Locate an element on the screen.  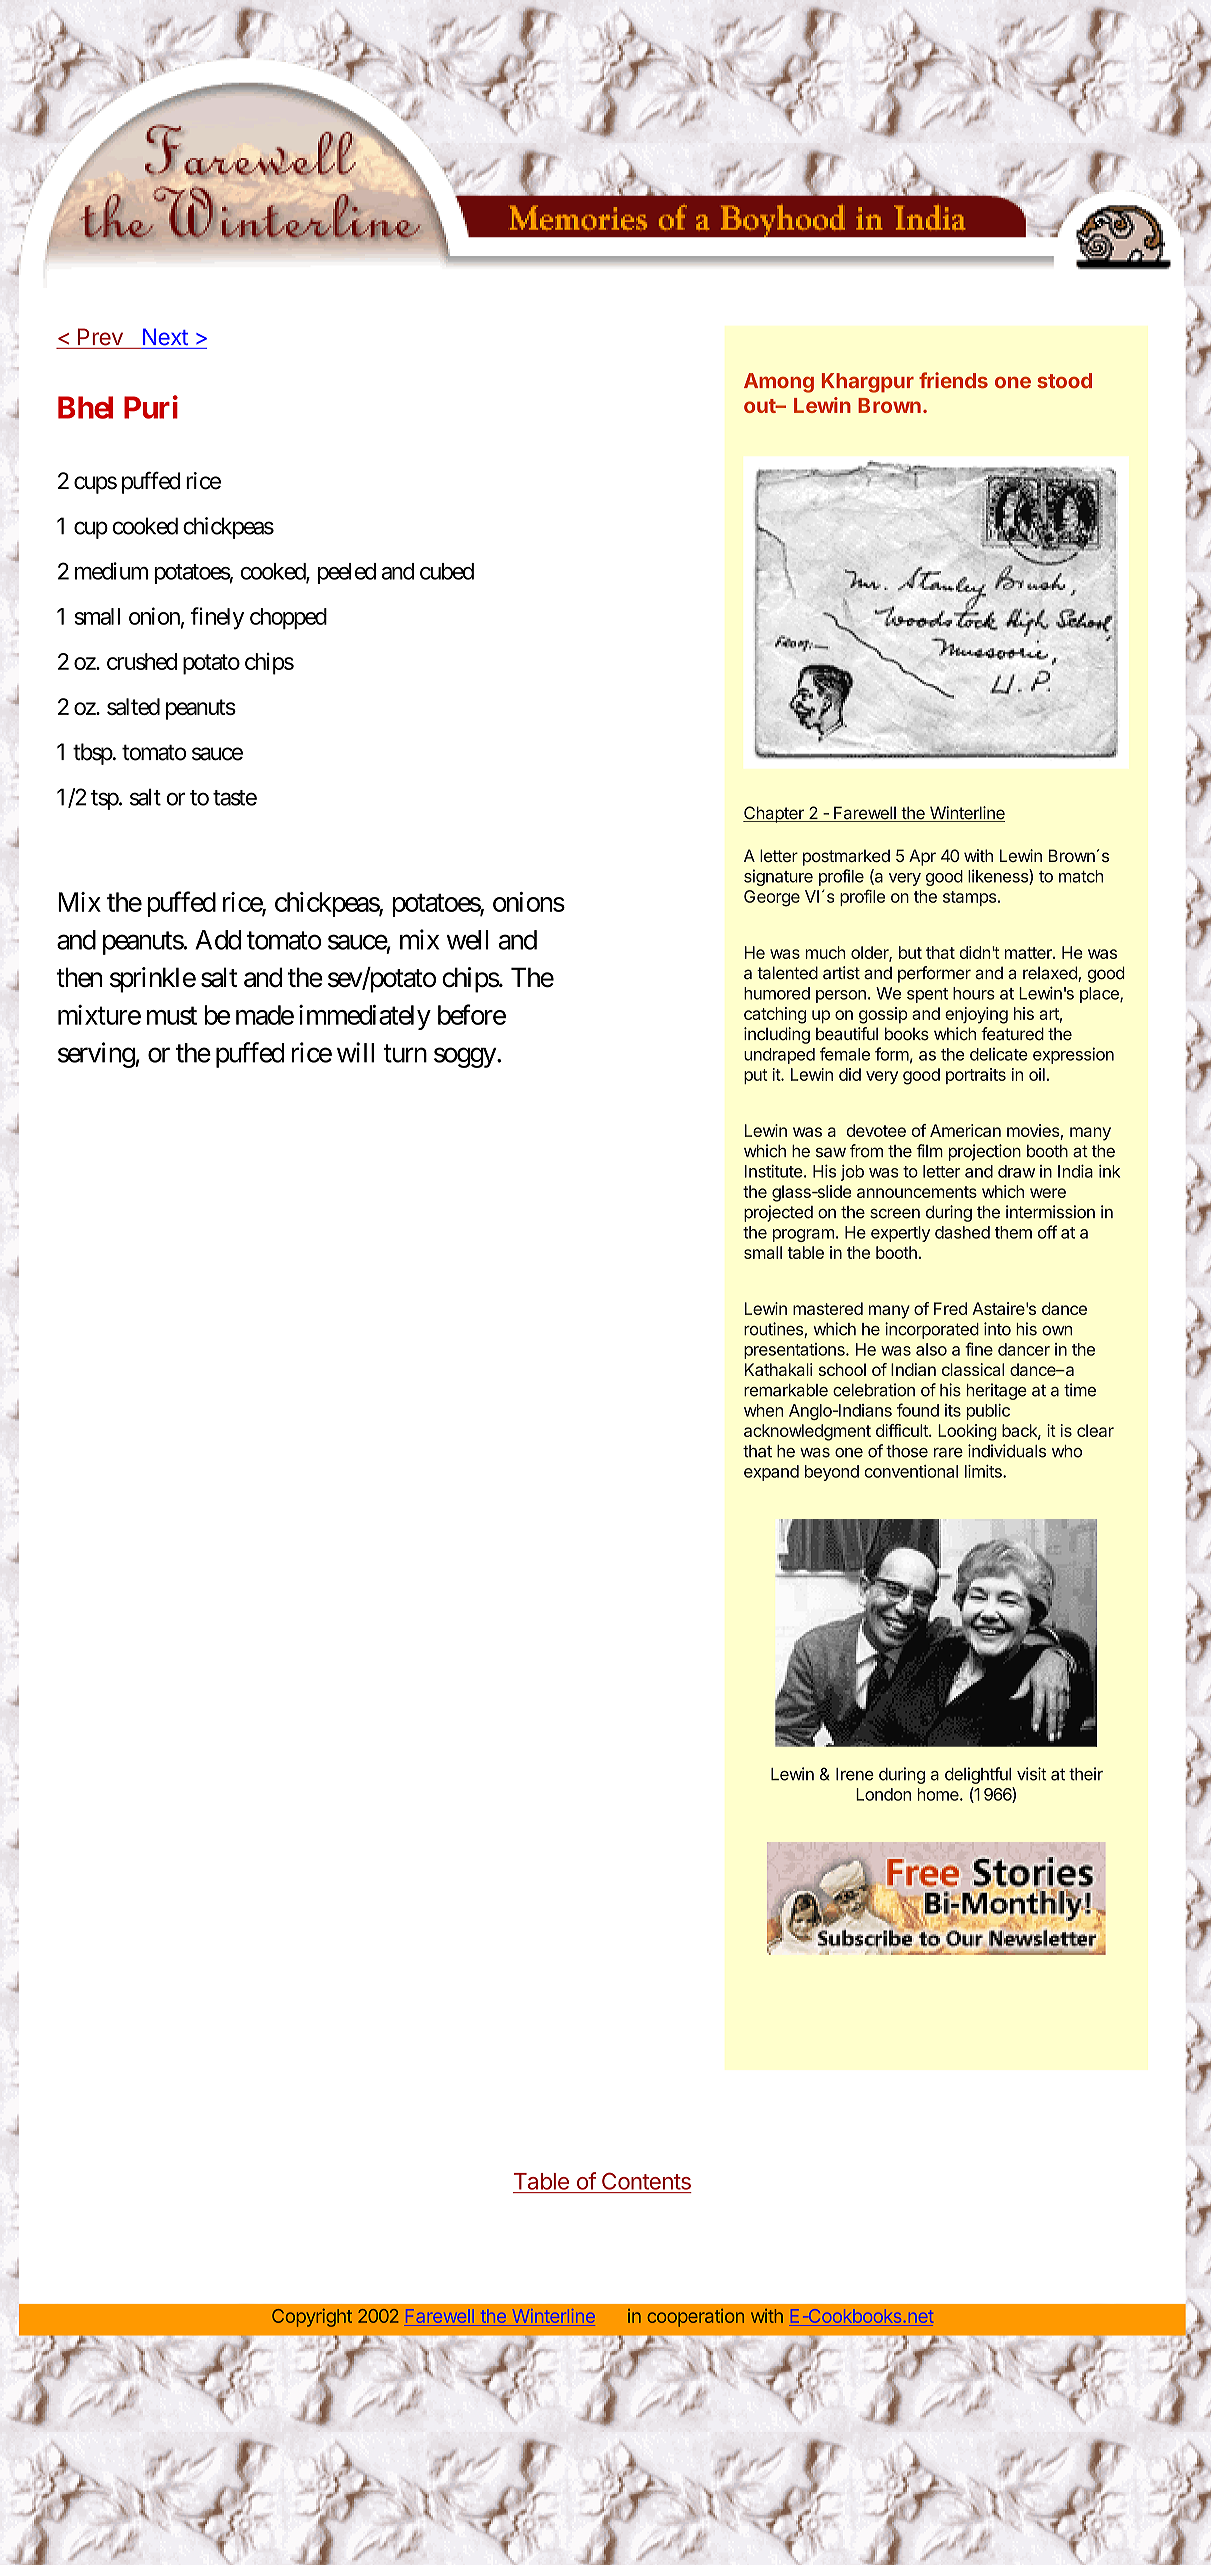
Copyright is located at coordinates (312, 2318).
